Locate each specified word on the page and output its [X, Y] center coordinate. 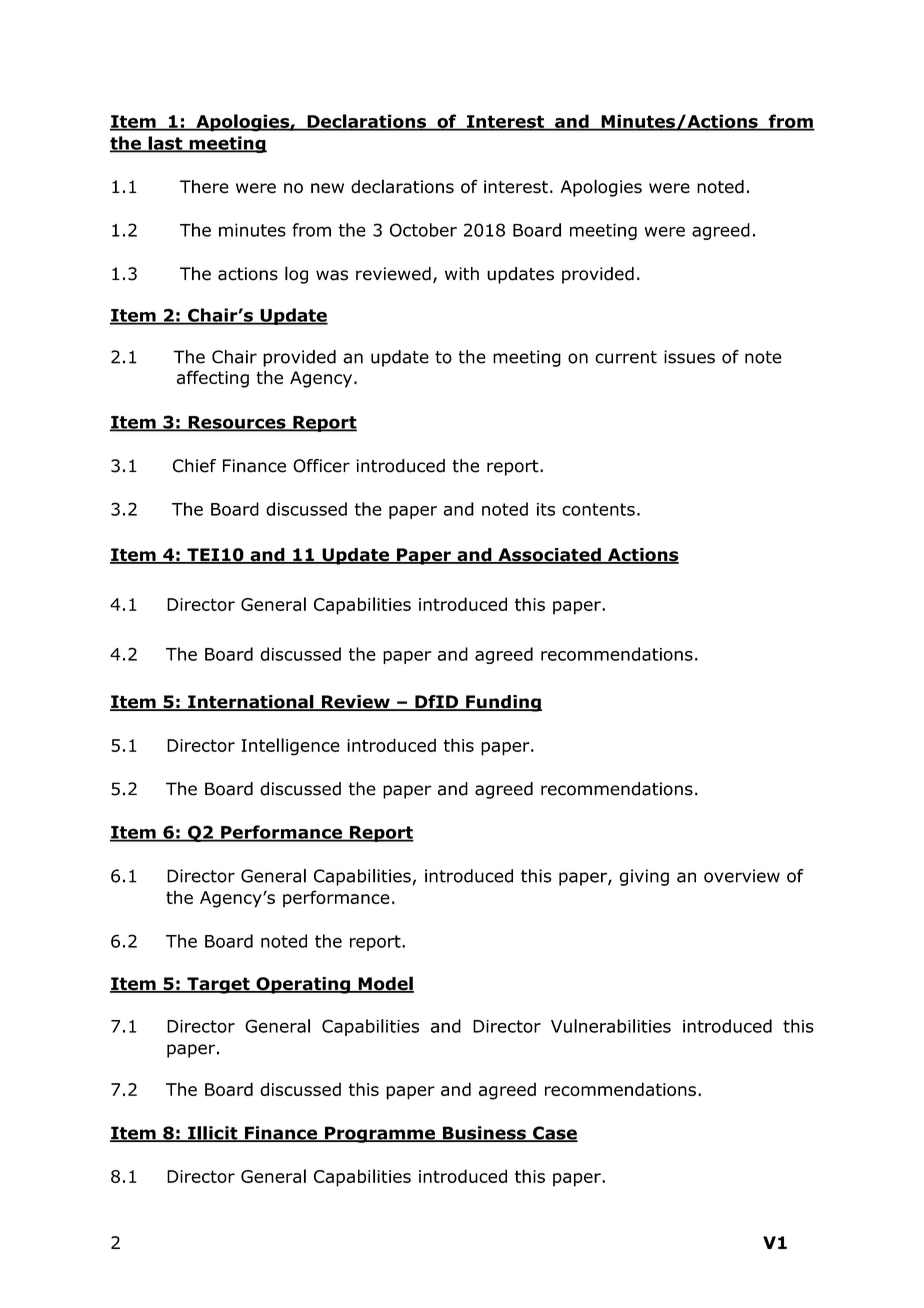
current [626, 357]
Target [218, 985]
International [251, 703]
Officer [321, 466]
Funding [503, 703]
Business [484, 1134]
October [423, 230]
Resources [237, 423]
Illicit [213, 1134]
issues [689, 357]
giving [644, 877]
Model [385, 984]
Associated [549, 556]
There [204, 187]
